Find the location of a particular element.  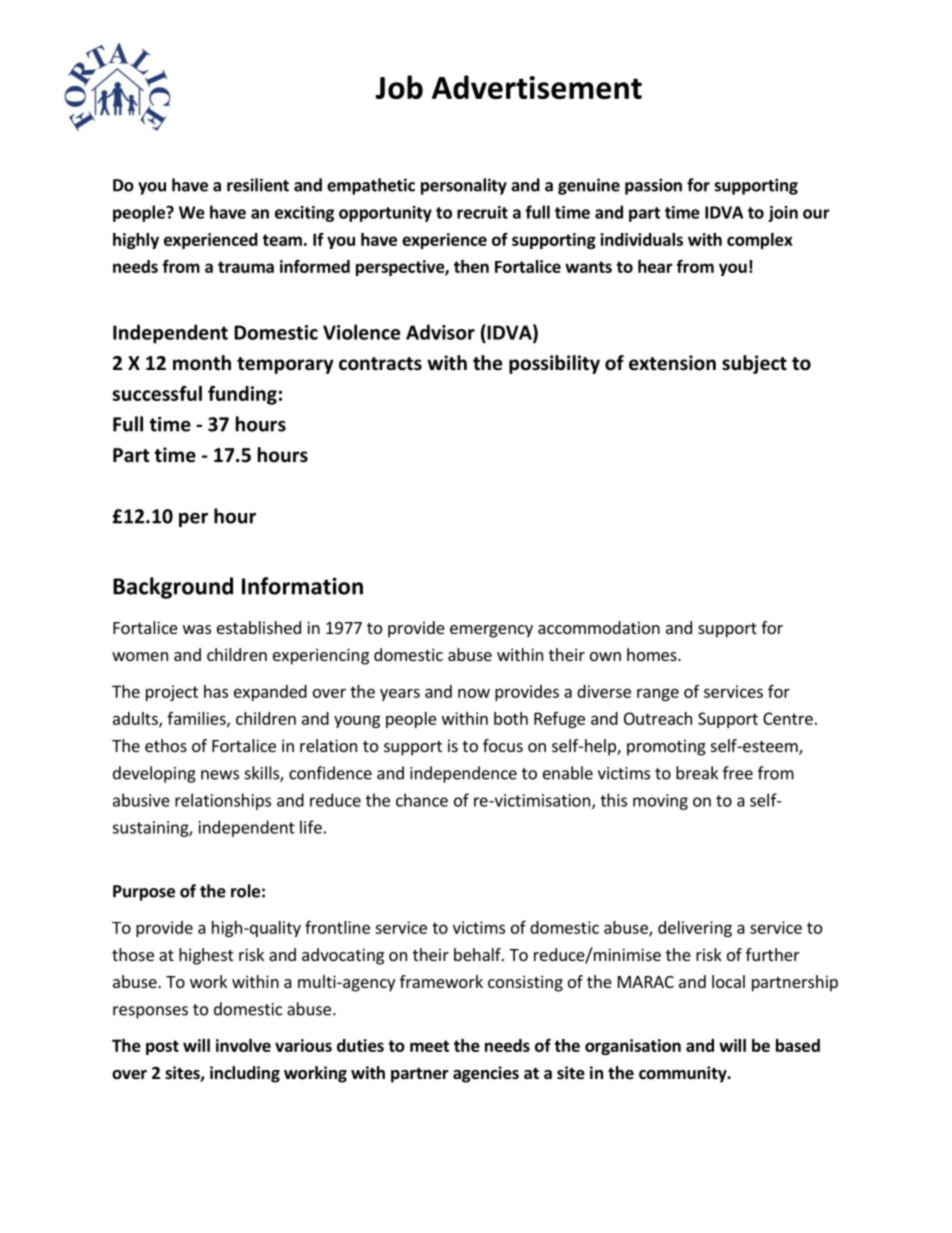

news is located at coordinates (220, 775).
